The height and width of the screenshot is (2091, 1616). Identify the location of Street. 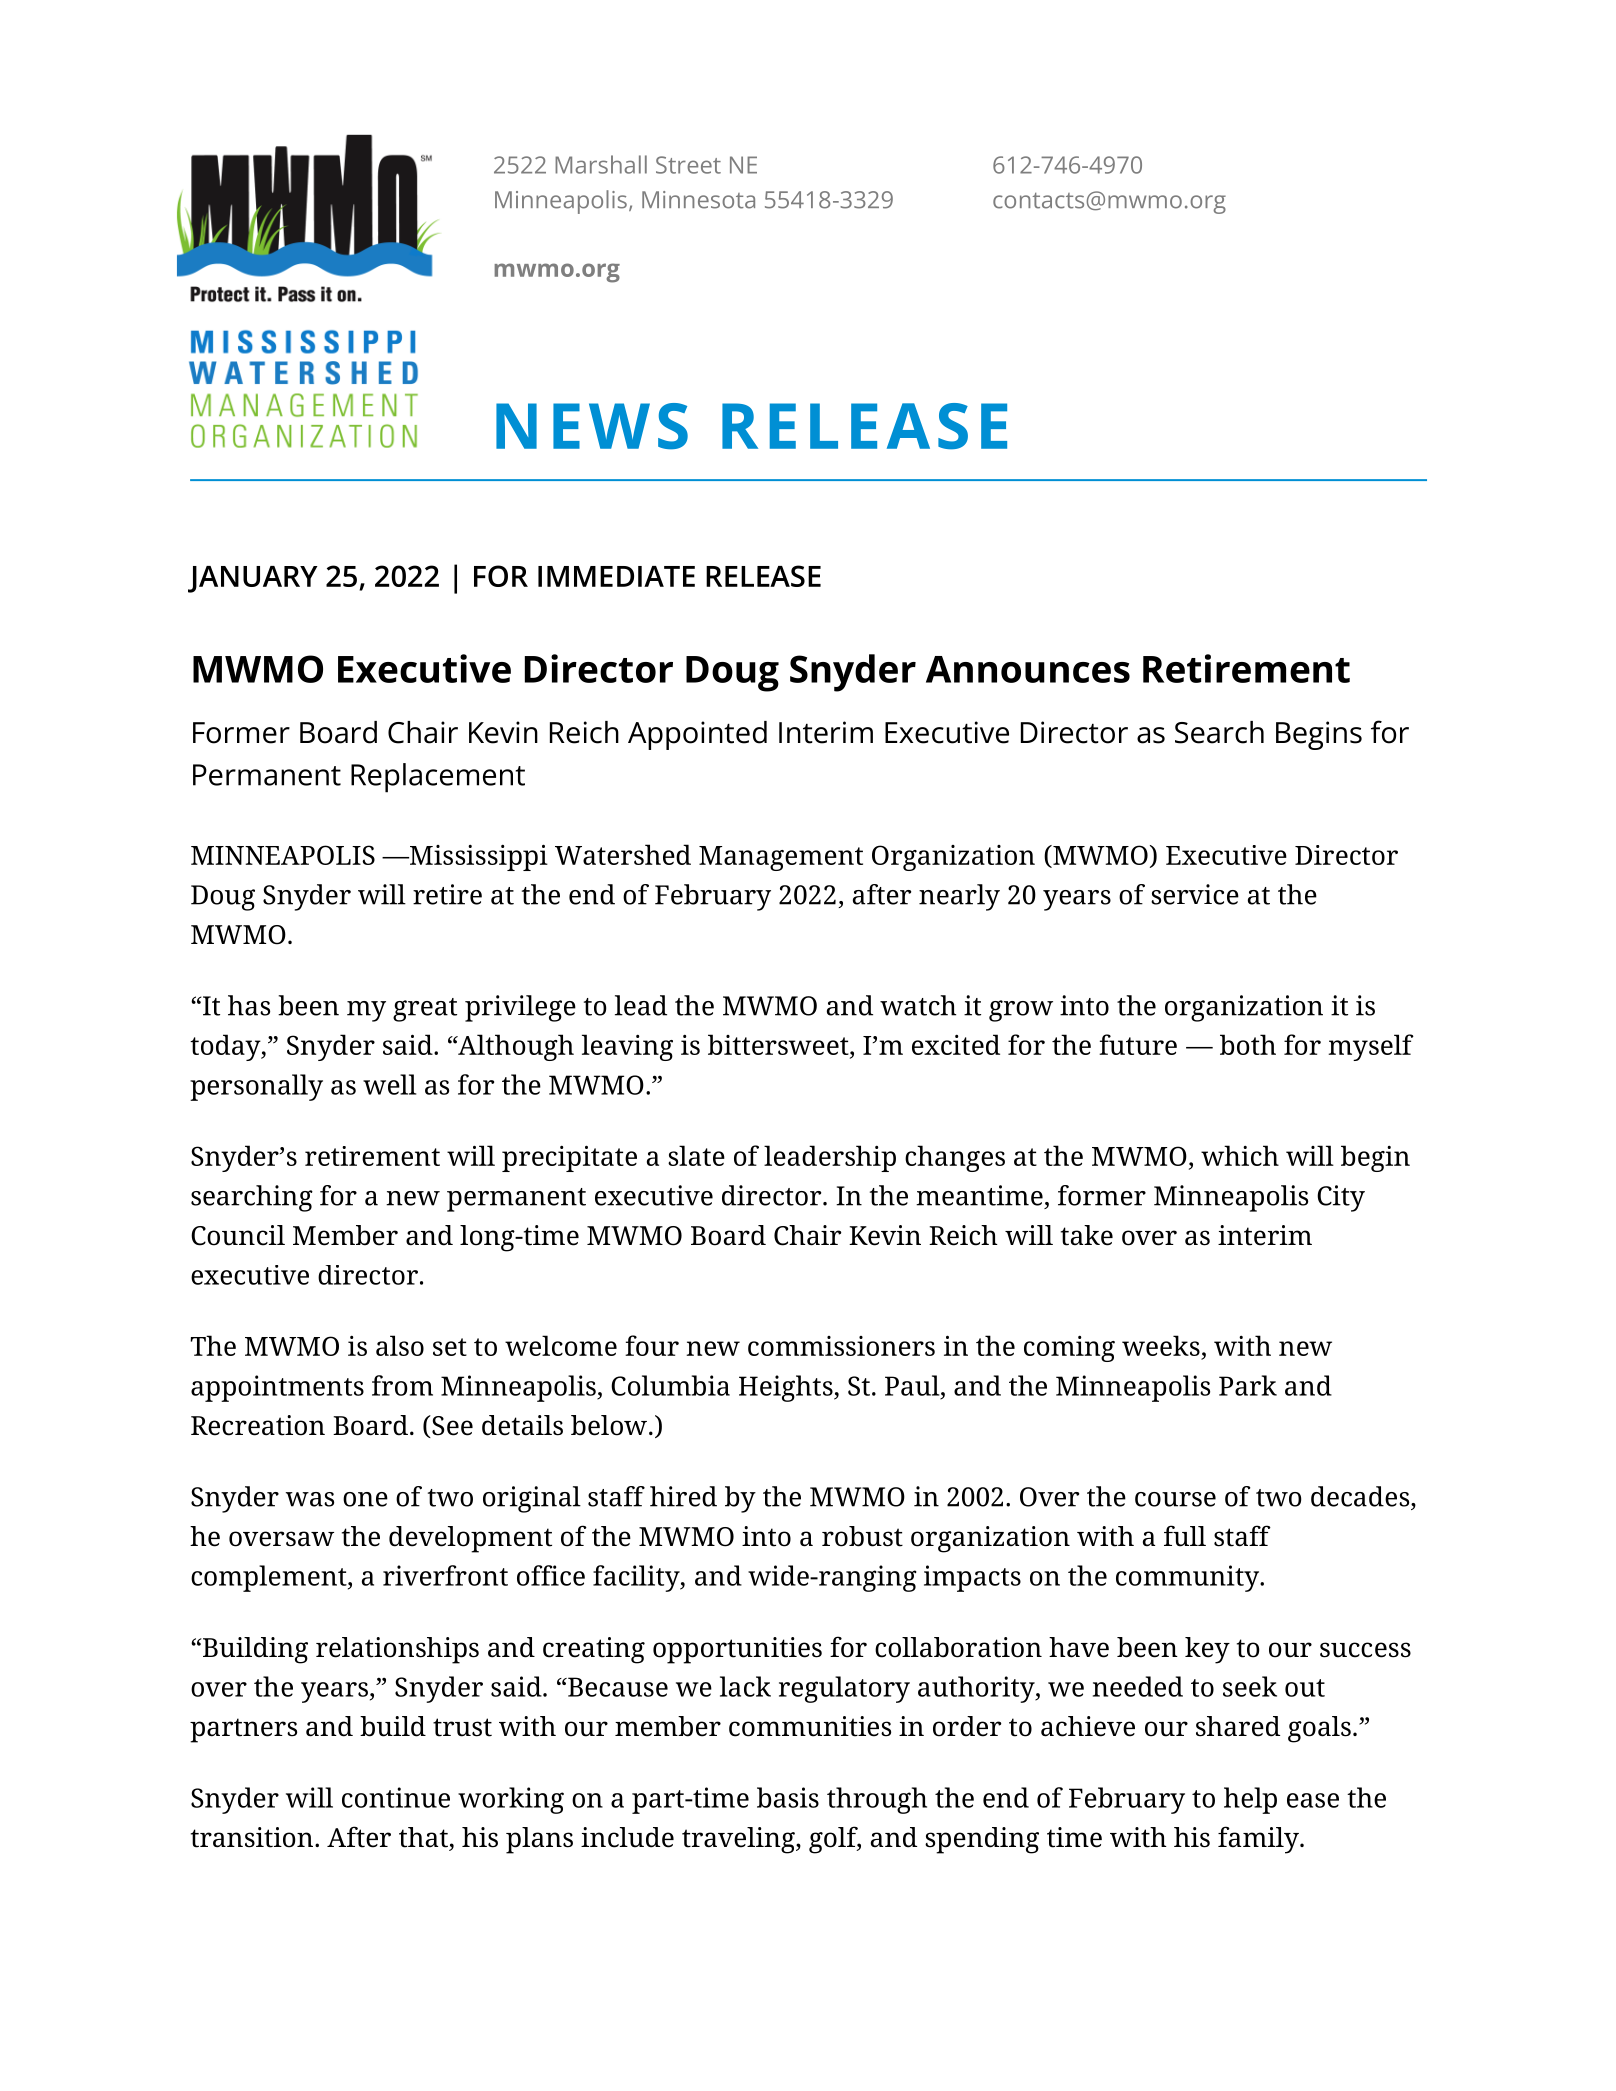
(688, 165).
